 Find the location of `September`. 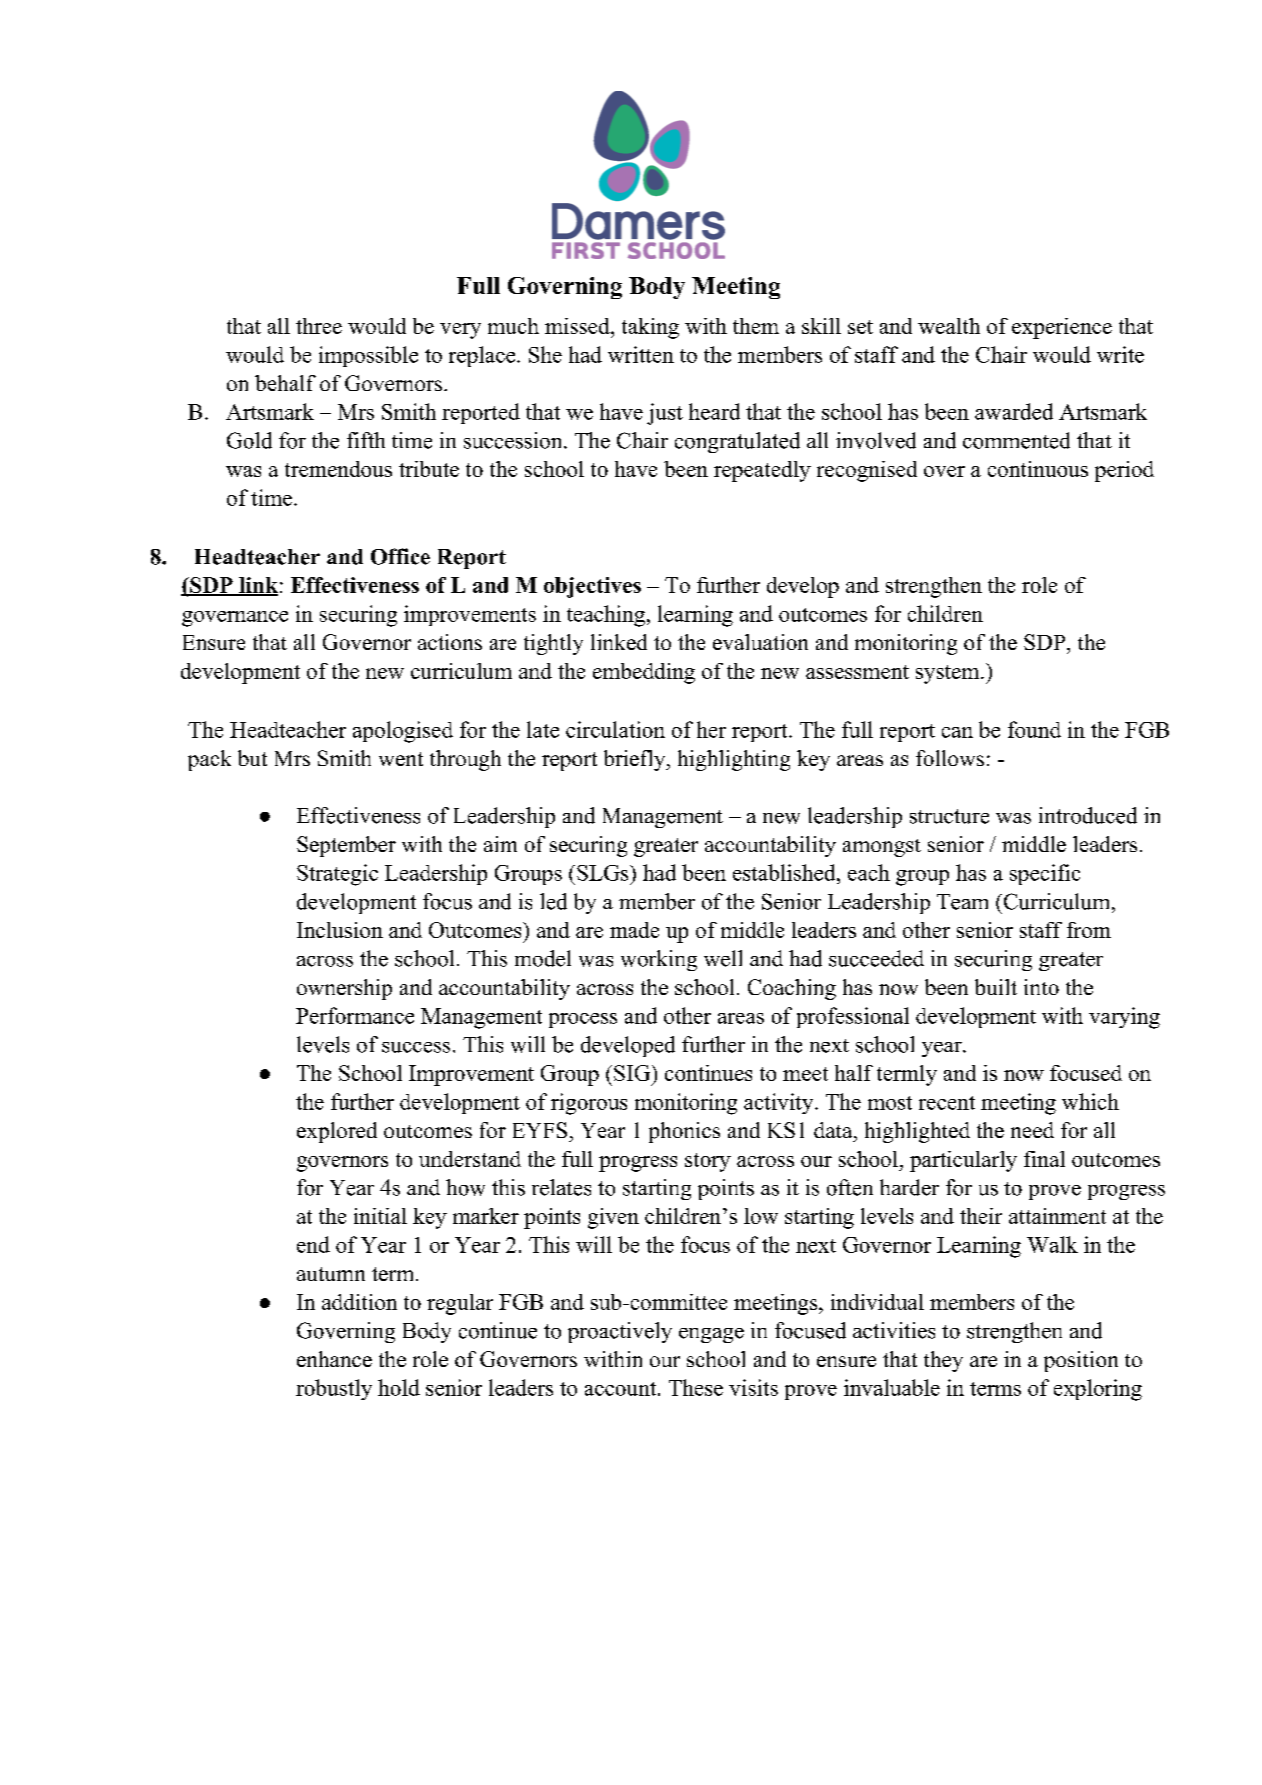

September is located at coordinates (346, 846).
